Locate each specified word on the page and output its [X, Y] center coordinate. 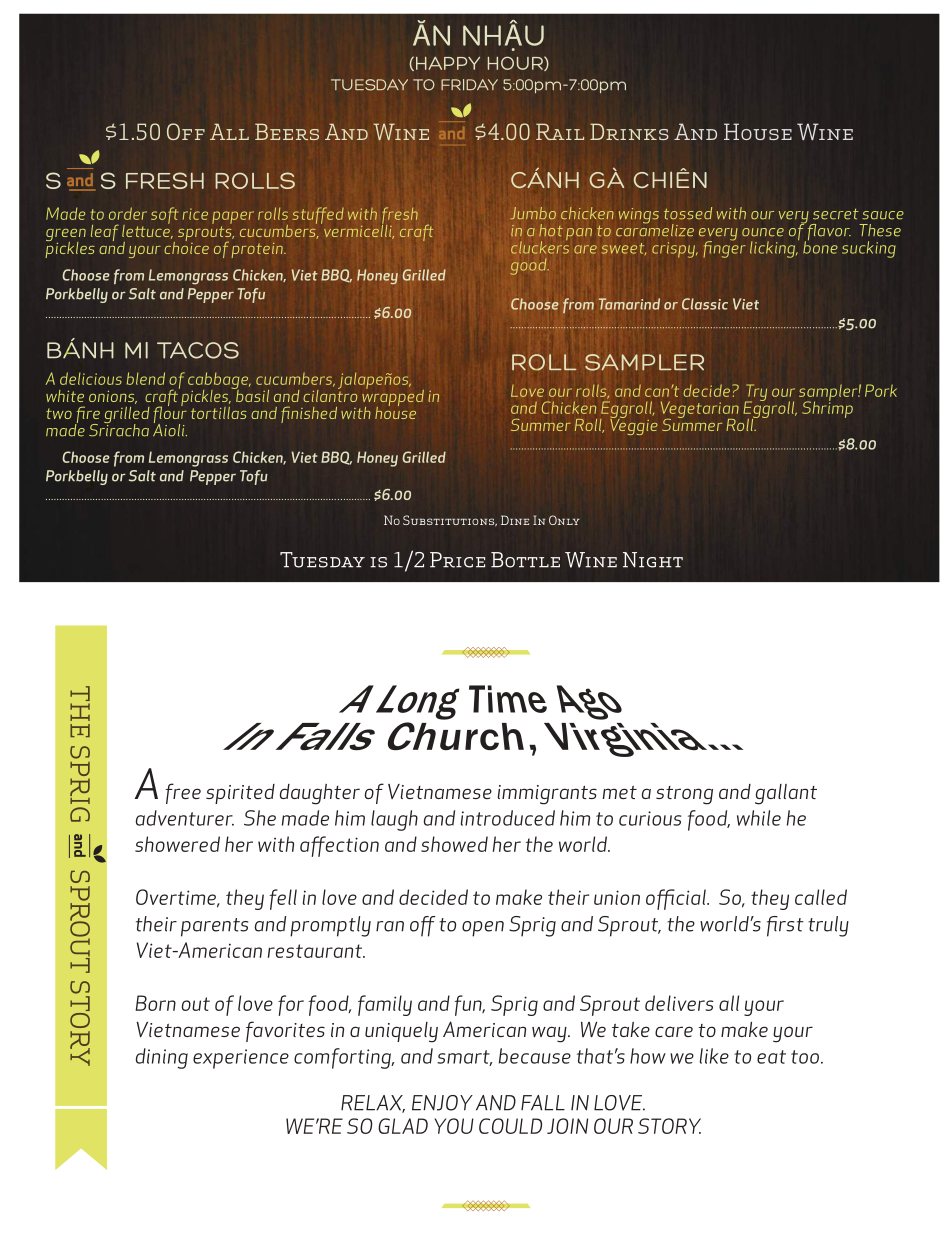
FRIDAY [469, 85]
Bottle [525, 560]
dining [162, 1058]
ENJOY [442, 1103]
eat [771, 1057]
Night [653, 560]
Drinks [629, 131]
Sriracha [119, 429]
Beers [287, 131]
